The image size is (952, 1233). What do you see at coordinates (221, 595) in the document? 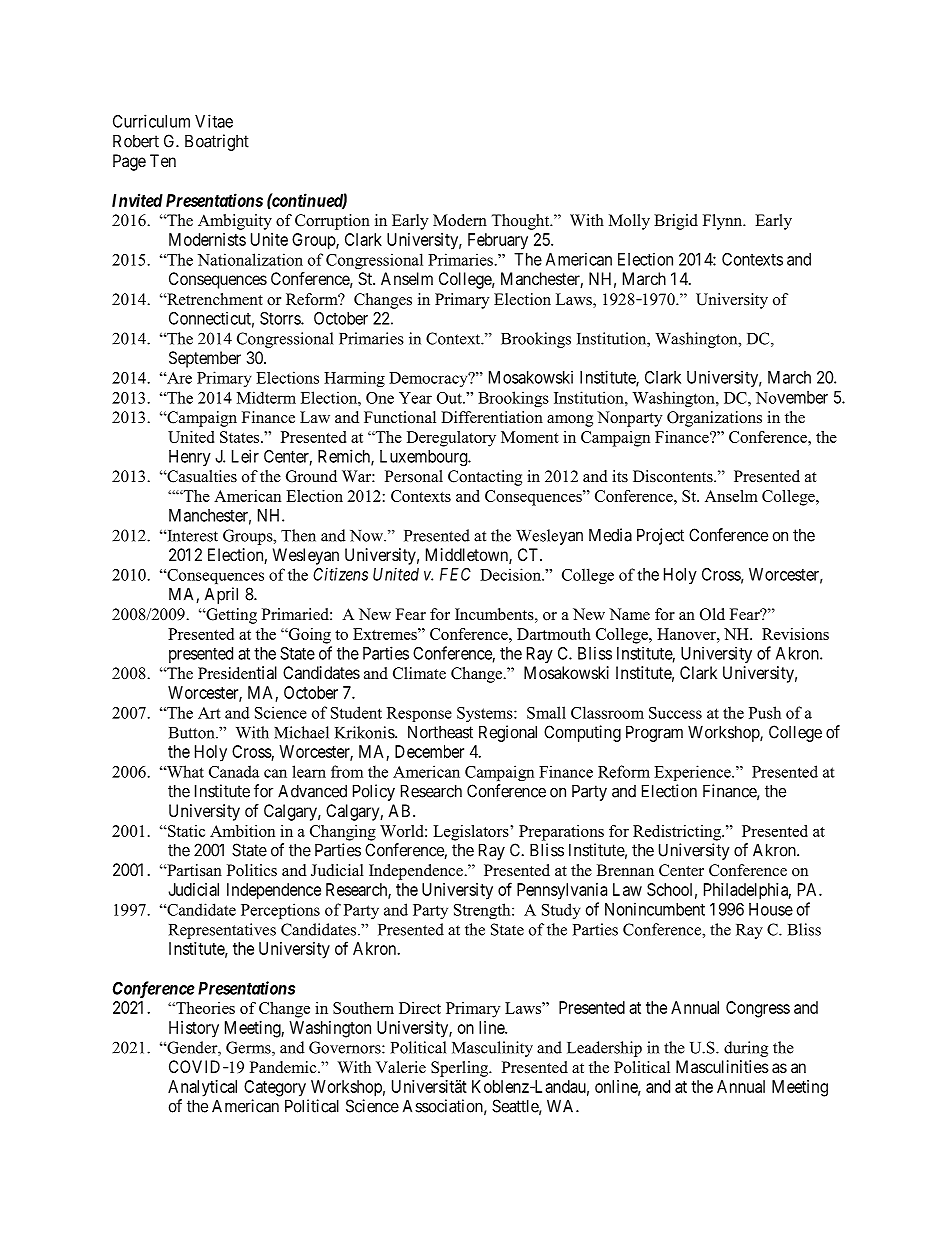
I see `April` at bounding box center [221, 595].
